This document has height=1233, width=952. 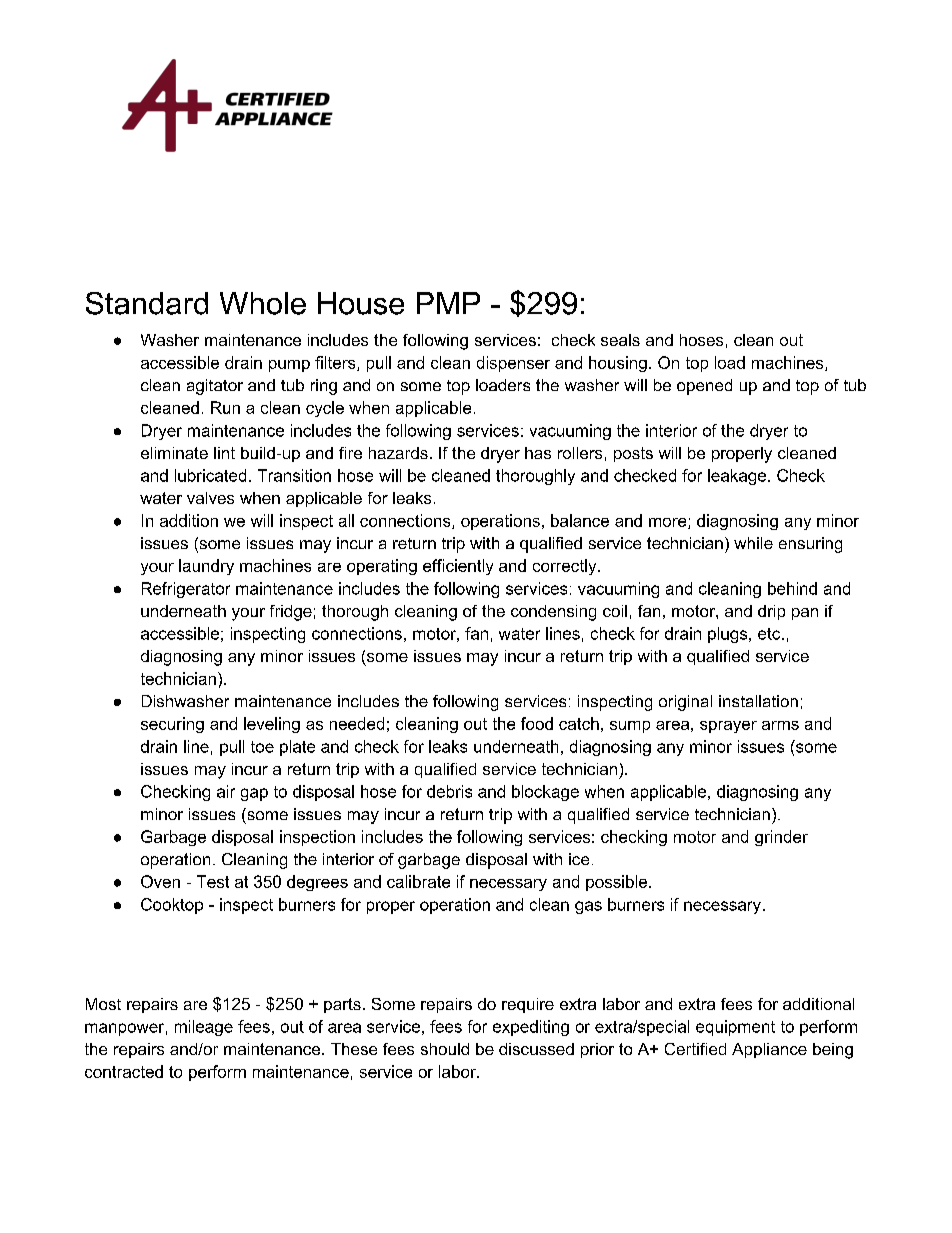 What do you see at coordinates (704, 387) in the document?
I see `opened` at bounding box center [704, 387].
